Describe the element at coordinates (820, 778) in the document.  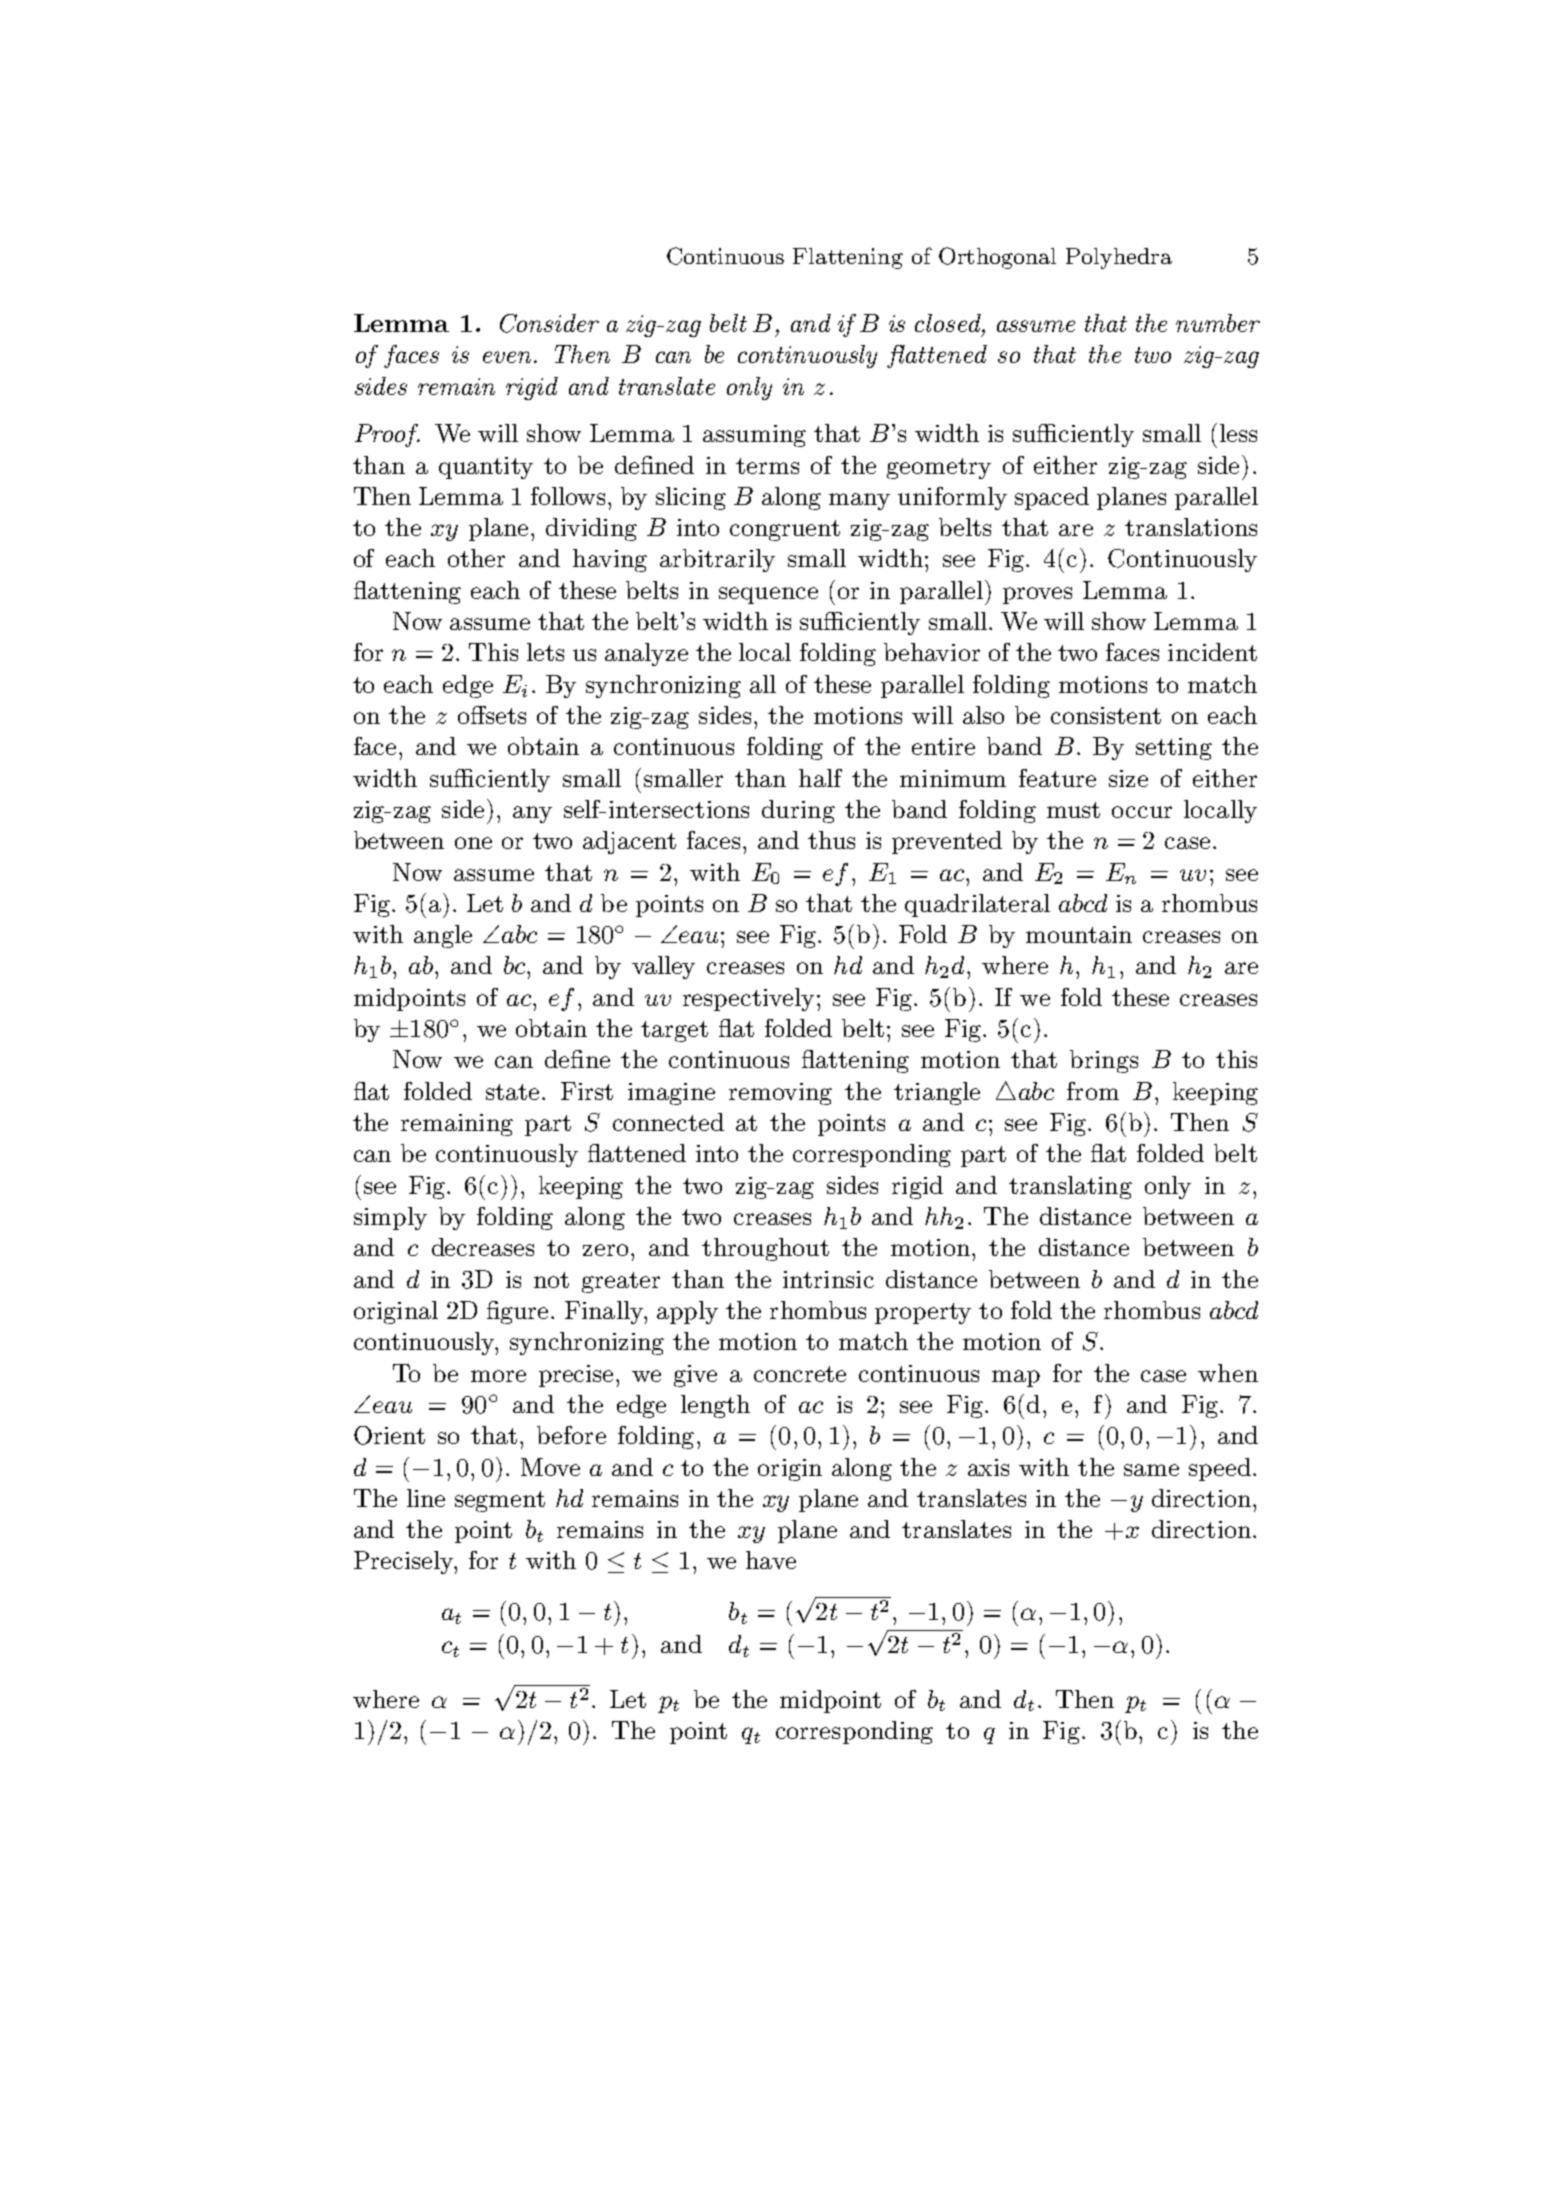
I see `half` at that location.
